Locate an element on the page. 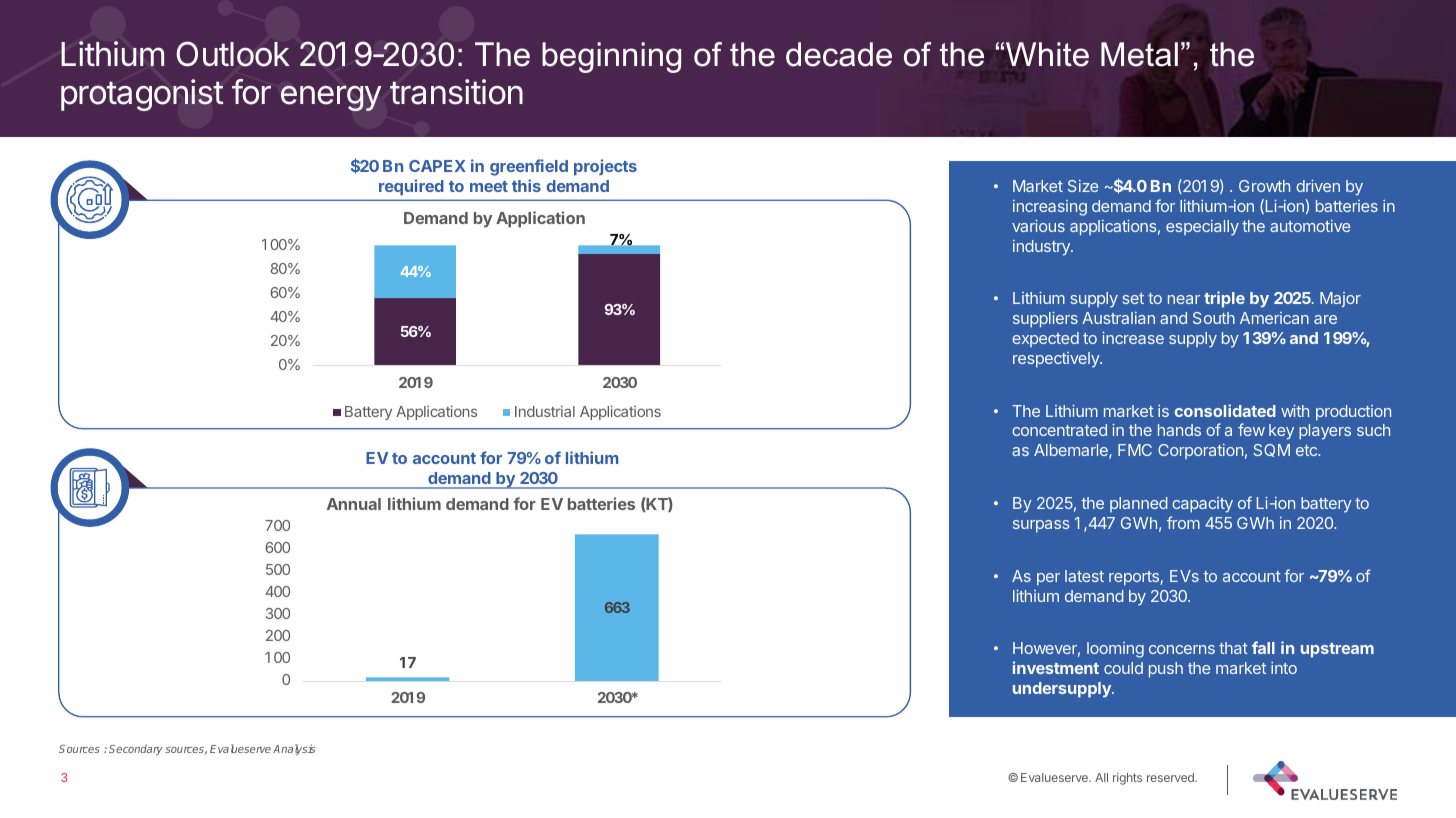 The image size is (1456, 818). that is located at coordinates (1233, 648).
